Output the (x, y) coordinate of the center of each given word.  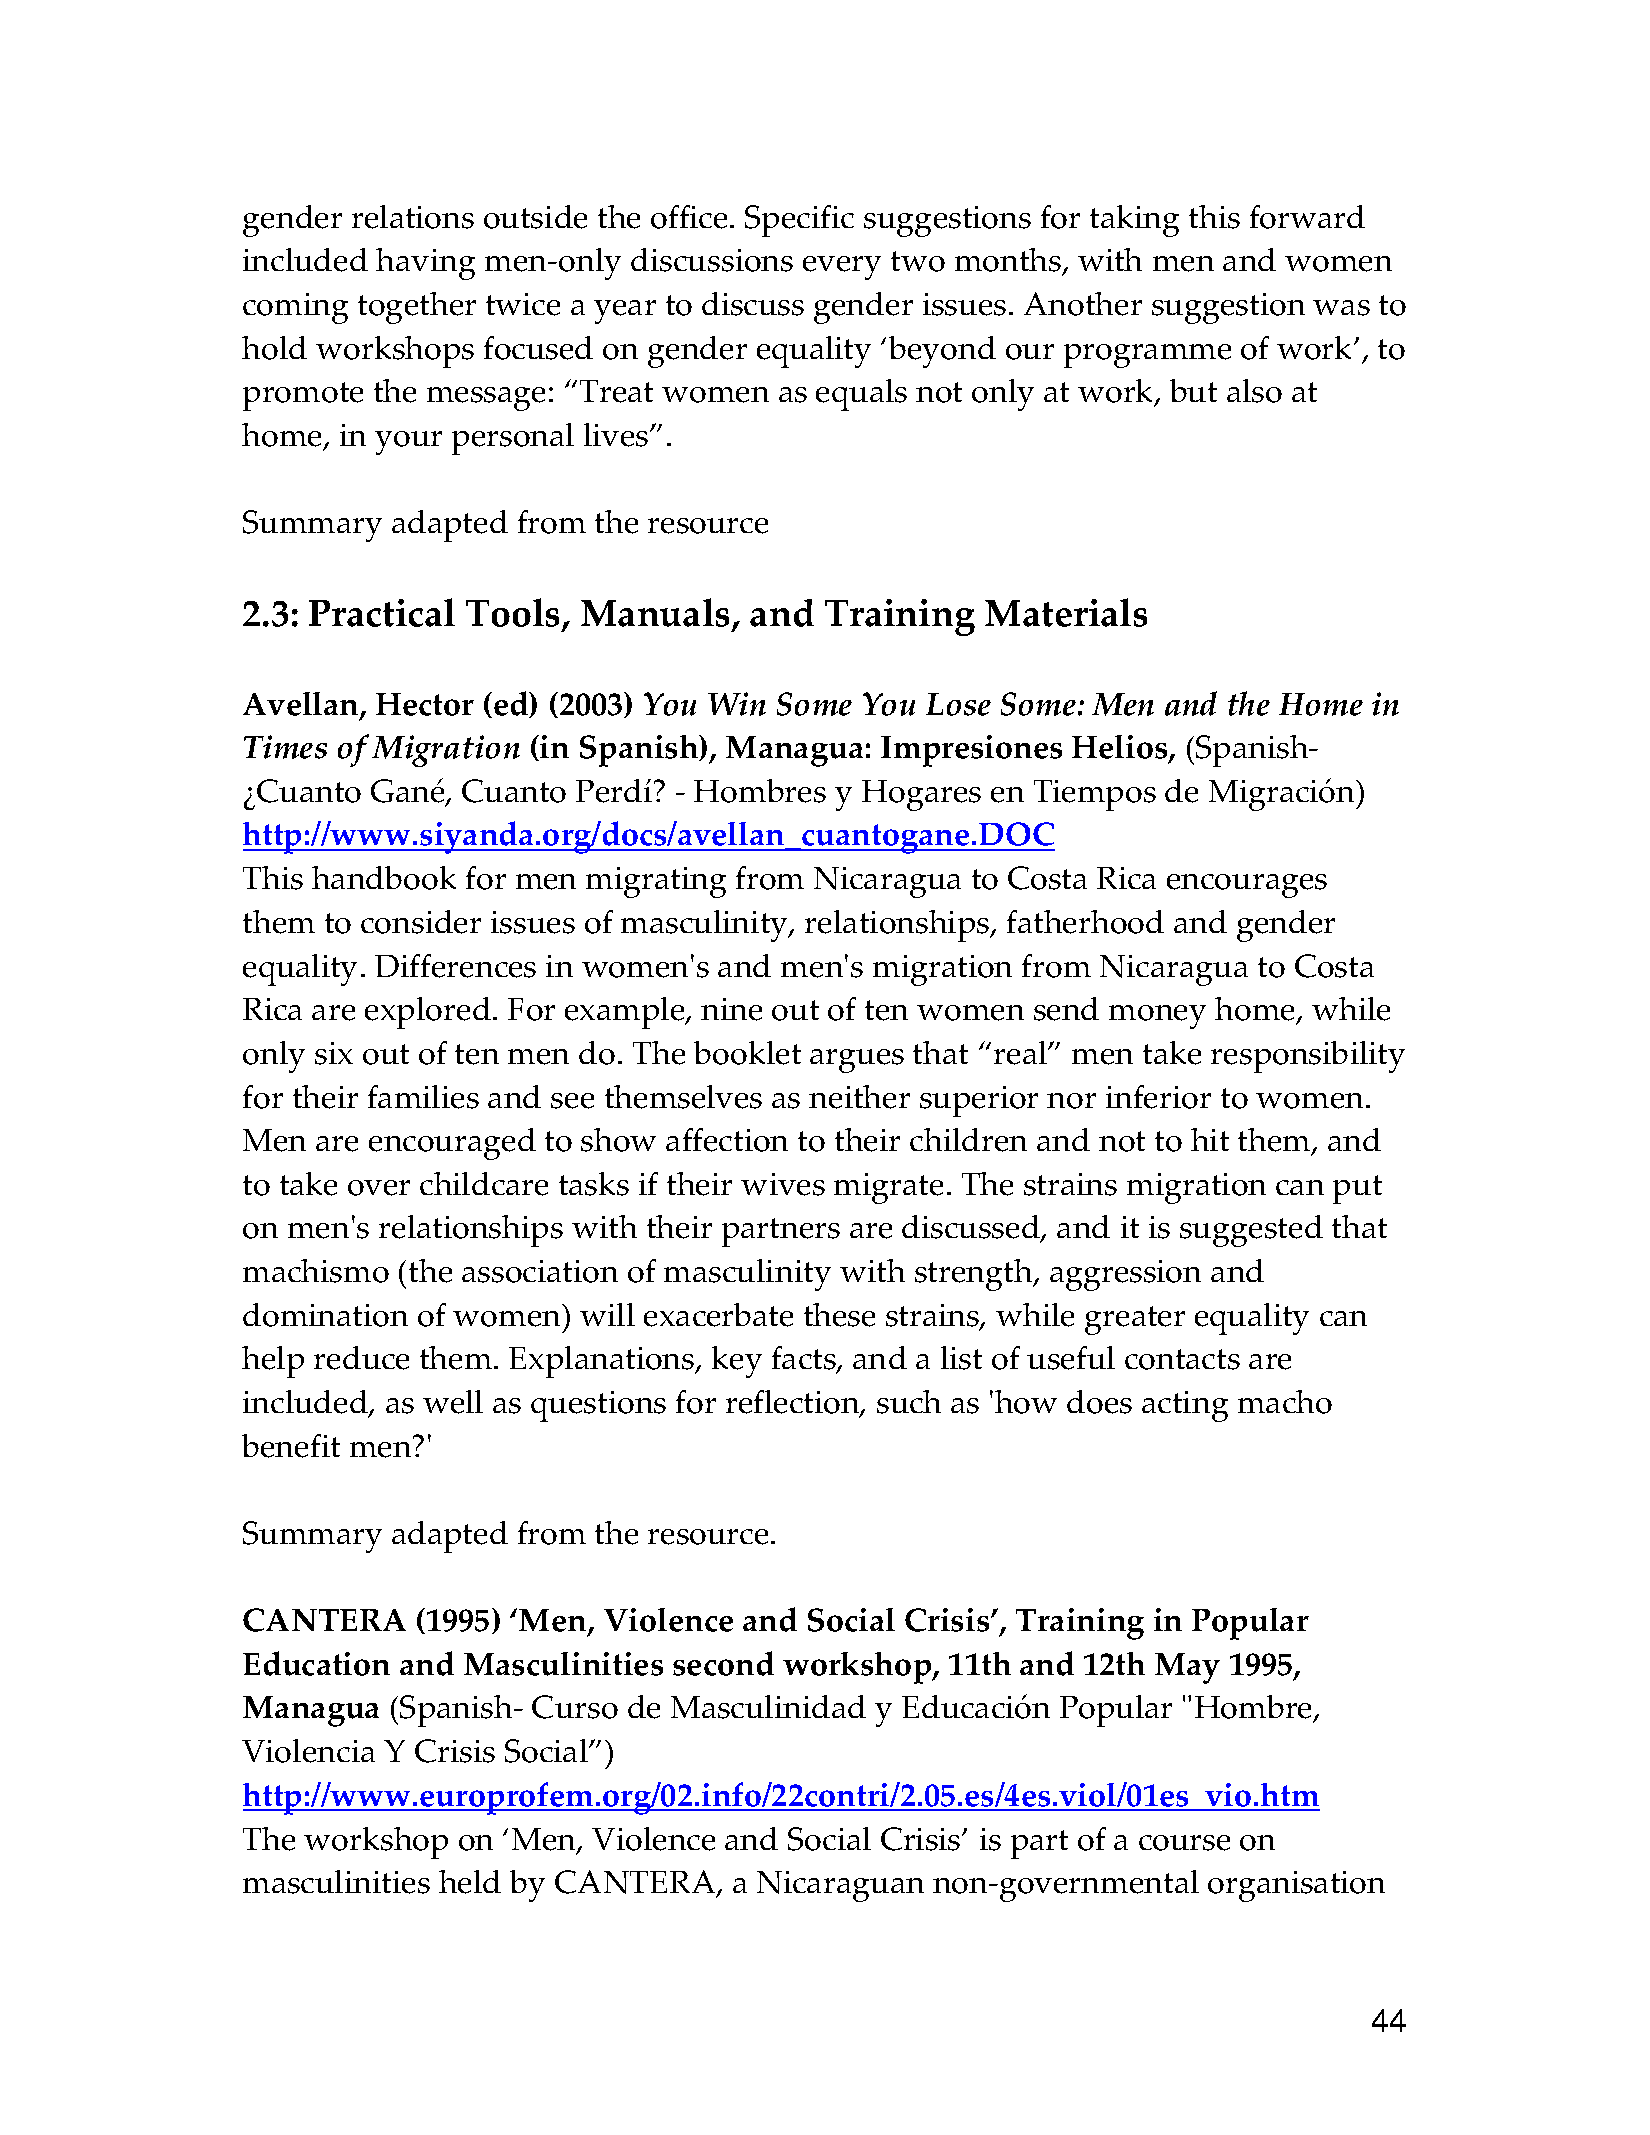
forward (1307, 217)
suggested (1251, 1231)
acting (1185, 1406)
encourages (1247, 886)
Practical (382, 612)
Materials (1066, 612)
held (470, 1882)
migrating (656, 882)
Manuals (657, 614)
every (842, 268)
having (425, 264)
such (909, 1402)
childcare (484, 1184)
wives (783, 1184)
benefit (291, 1446)
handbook (384, 878)
